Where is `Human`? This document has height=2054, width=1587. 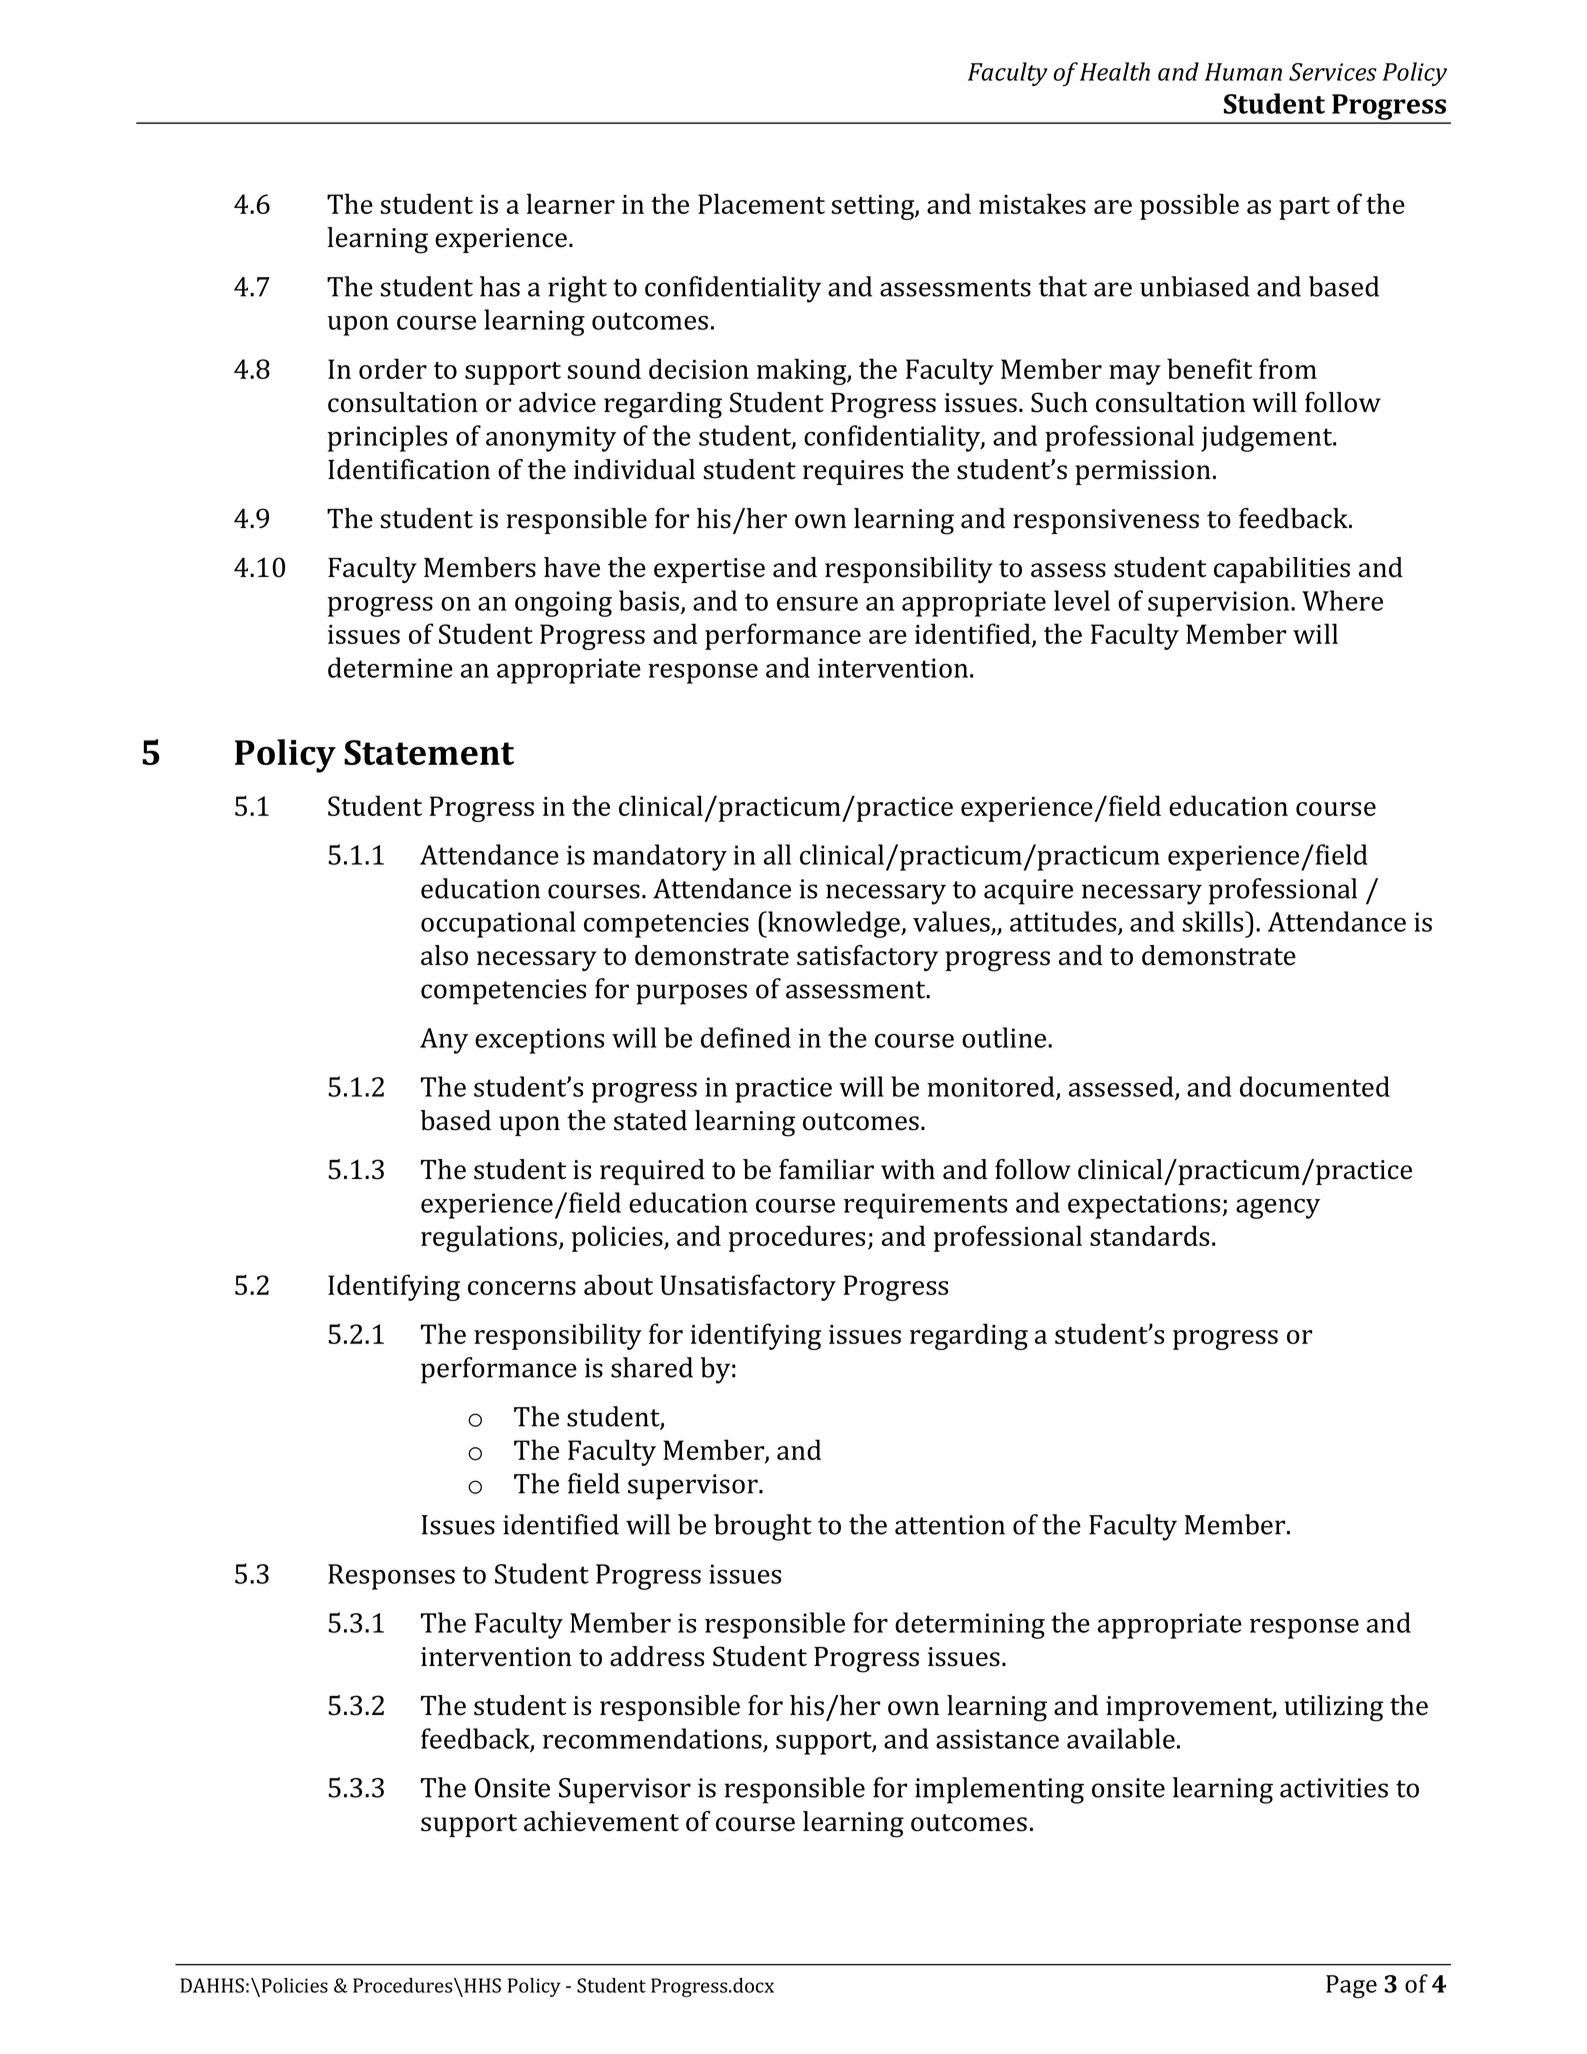 Human is located at coordinates (1243, 72).
